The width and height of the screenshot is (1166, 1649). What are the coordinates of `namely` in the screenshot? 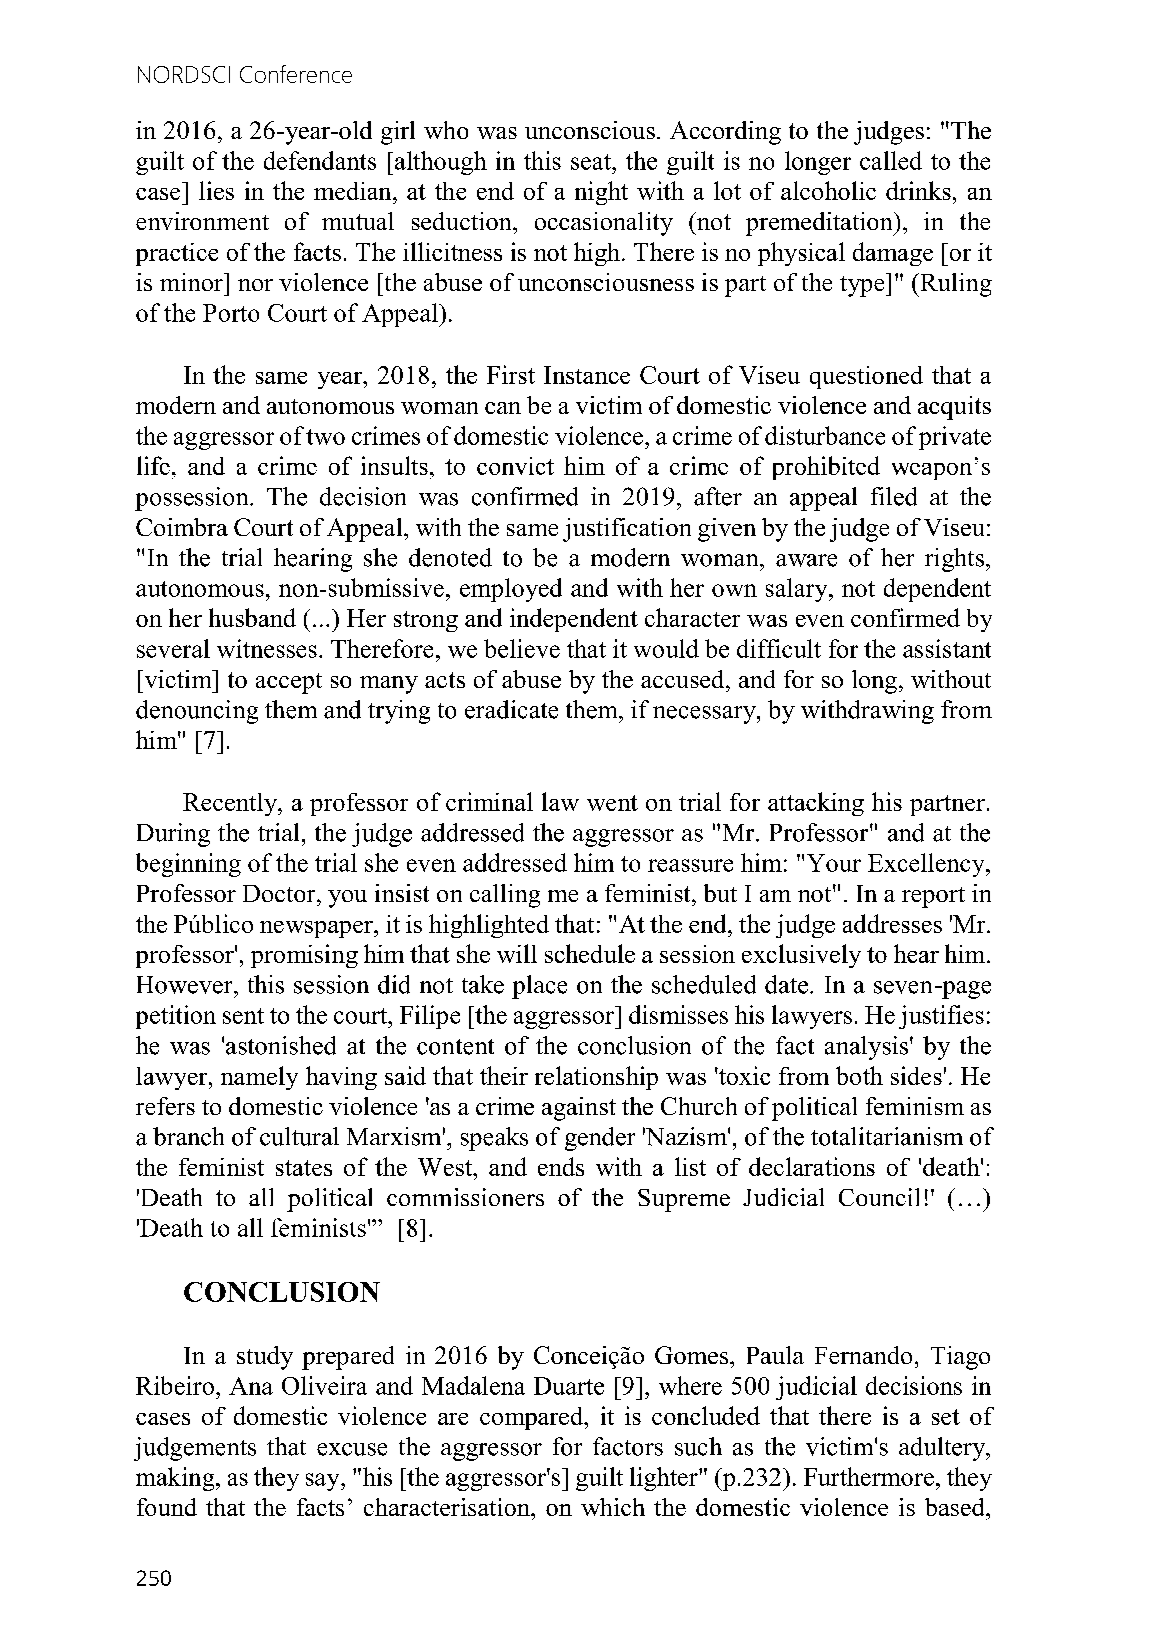 It's located at (259, 1078).
